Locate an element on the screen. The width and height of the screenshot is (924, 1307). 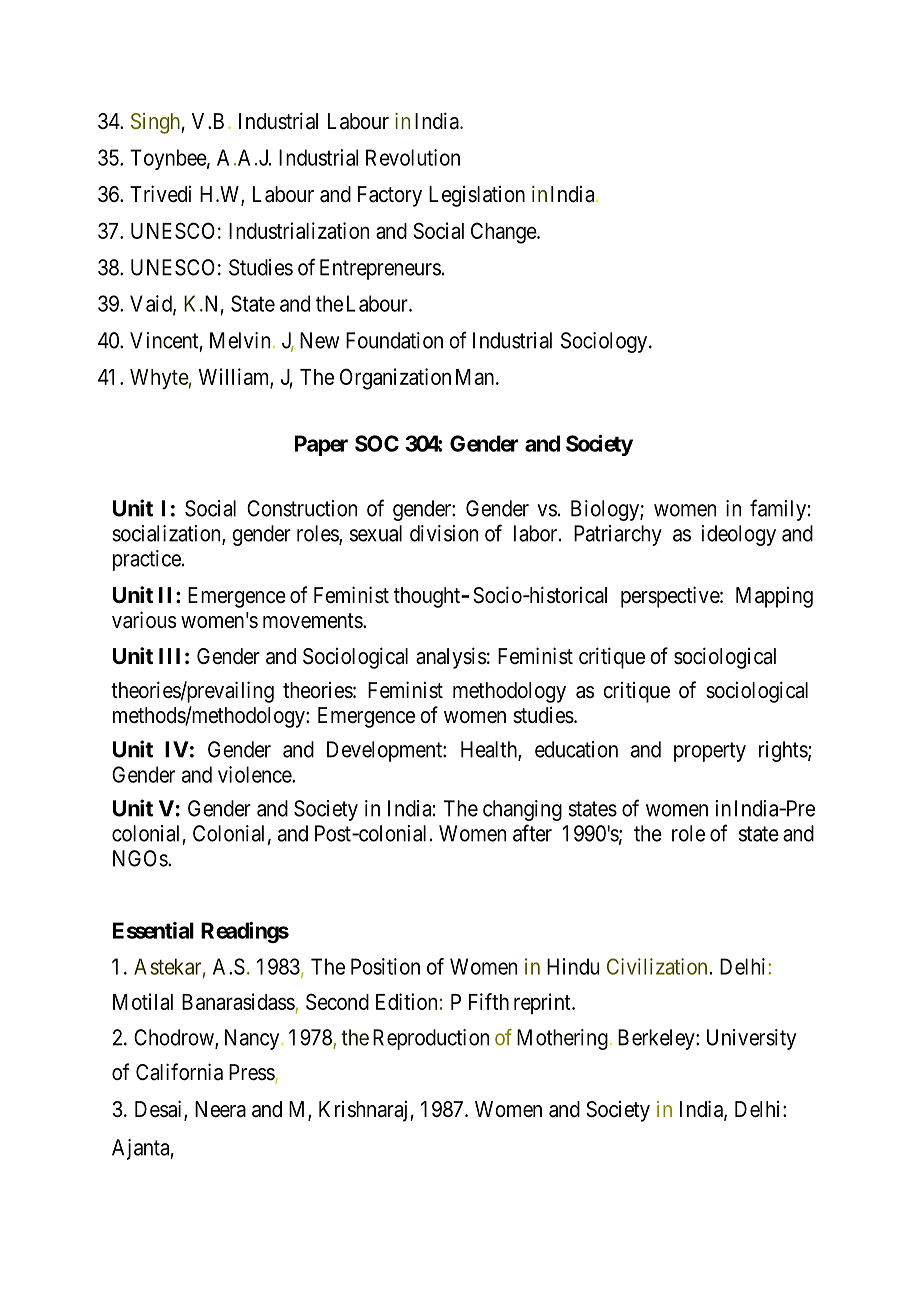
Factory is located at coordinates (390, 196).
